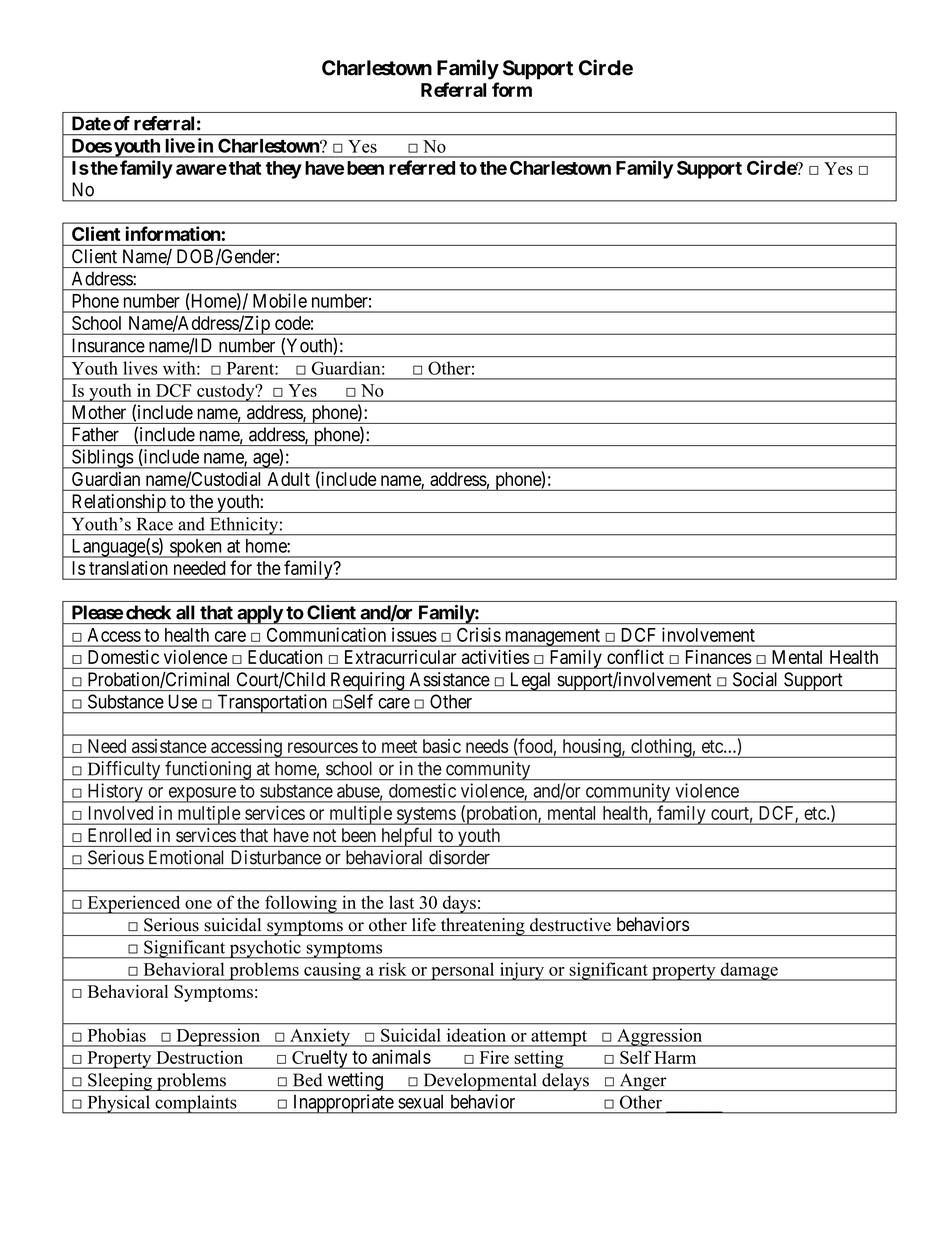  Describe the element at coordinates (749, 971) in the screenshot. I see `damage` at that location.
